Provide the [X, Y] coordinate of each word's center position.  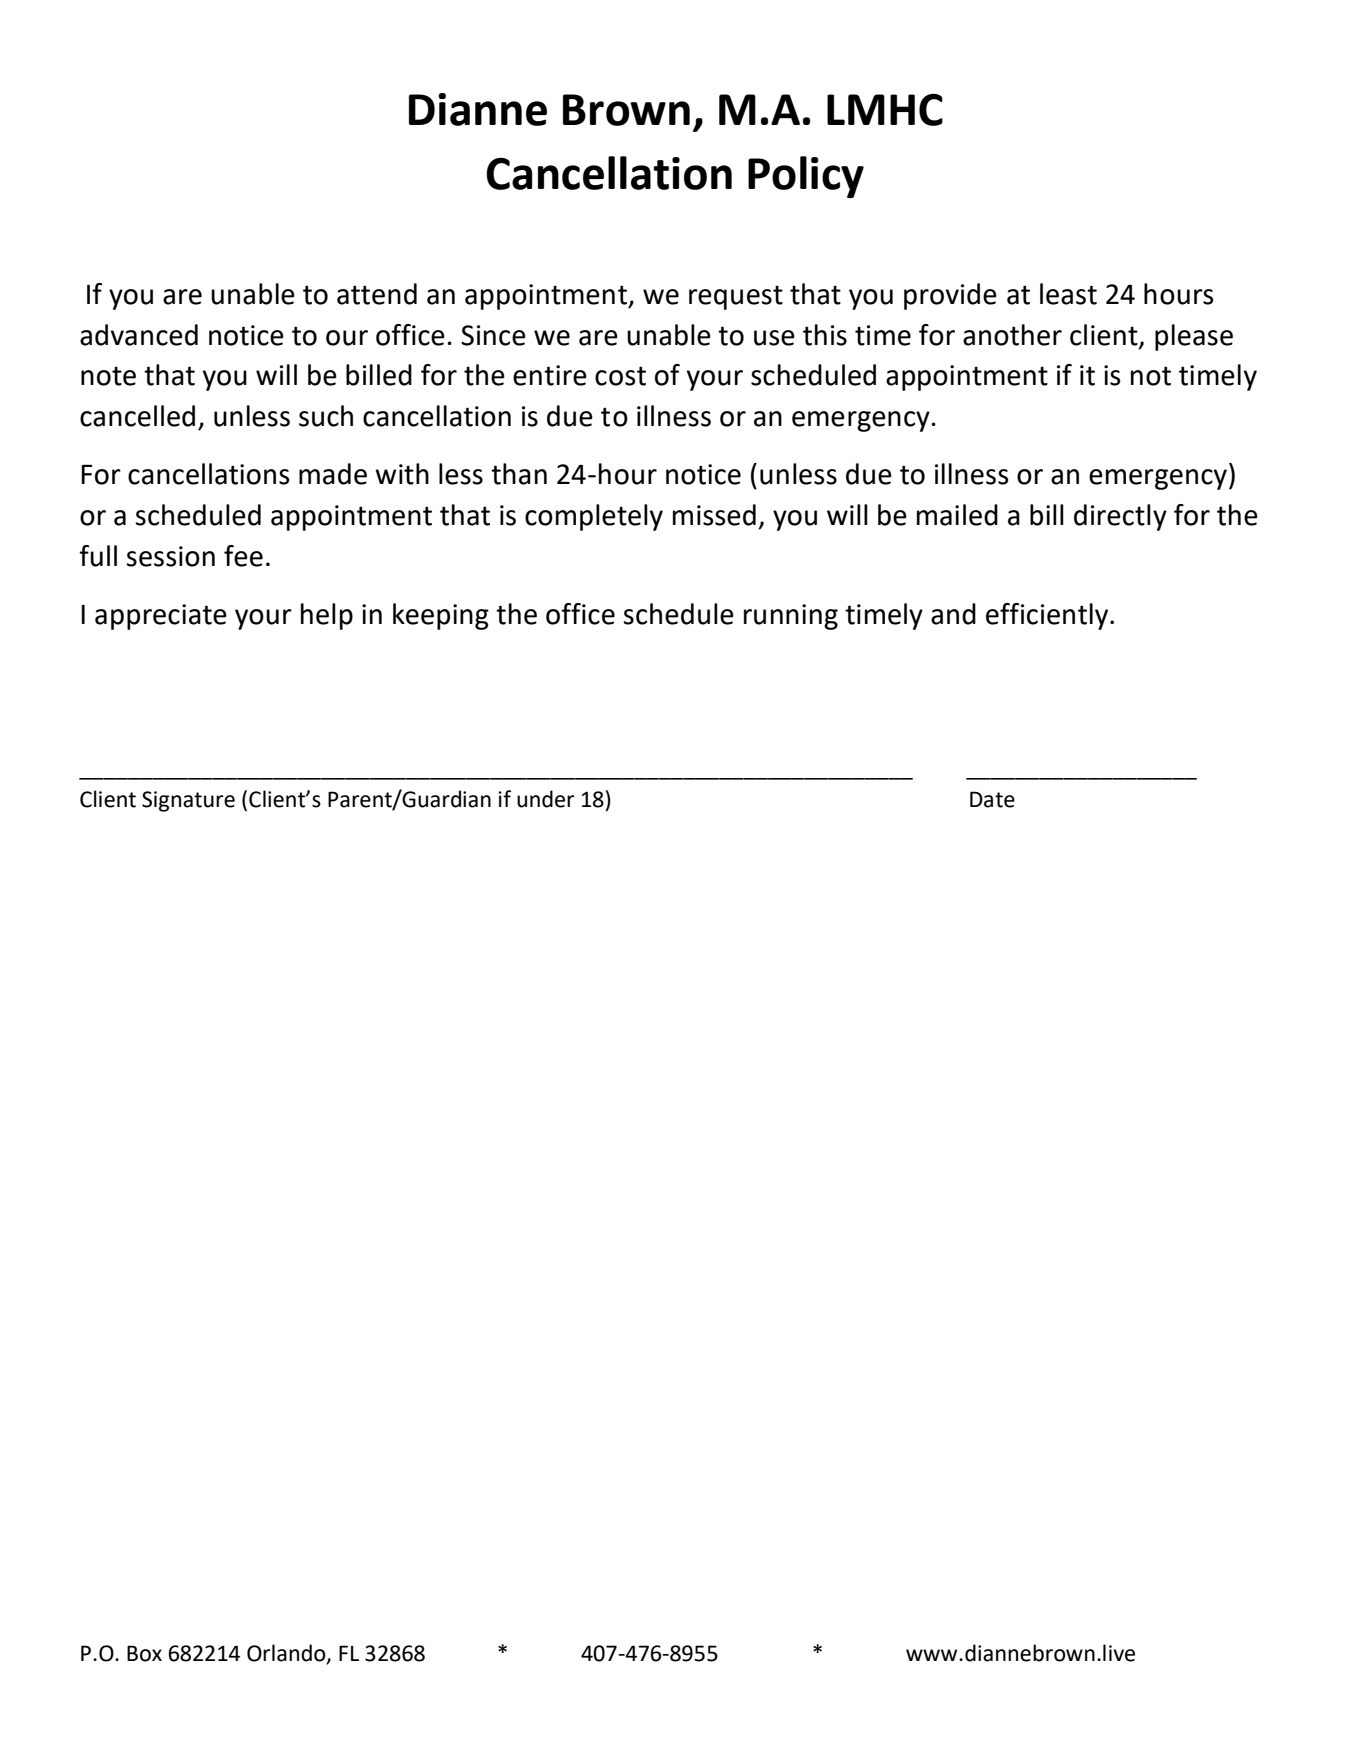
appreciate [161, 617]
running [791, 617]
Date [992, 799]
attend [377, 294]
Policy [806, 177]
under [545, 799]
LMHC [885, 109]
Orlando [287, 1653]
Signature [188, 801]
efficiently [1048, 616]
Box [144, 1653]
